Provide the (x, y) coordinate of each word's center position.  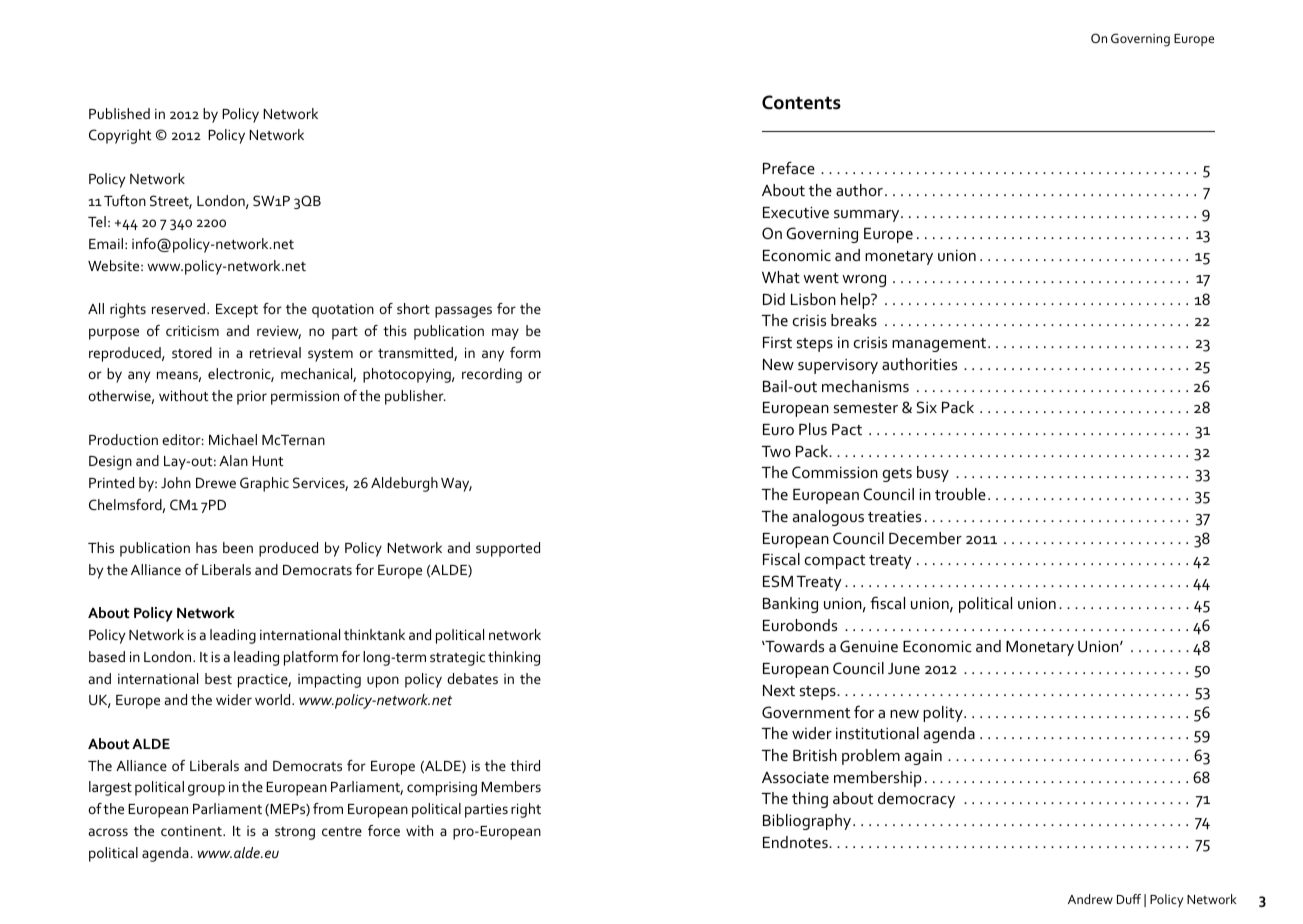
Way (456, 485)
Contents (801, 102)
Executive (796, 212)
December (925, 538)
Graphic (264, 484)
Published (119, 113)
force (384, 830)
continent (192, 831)
